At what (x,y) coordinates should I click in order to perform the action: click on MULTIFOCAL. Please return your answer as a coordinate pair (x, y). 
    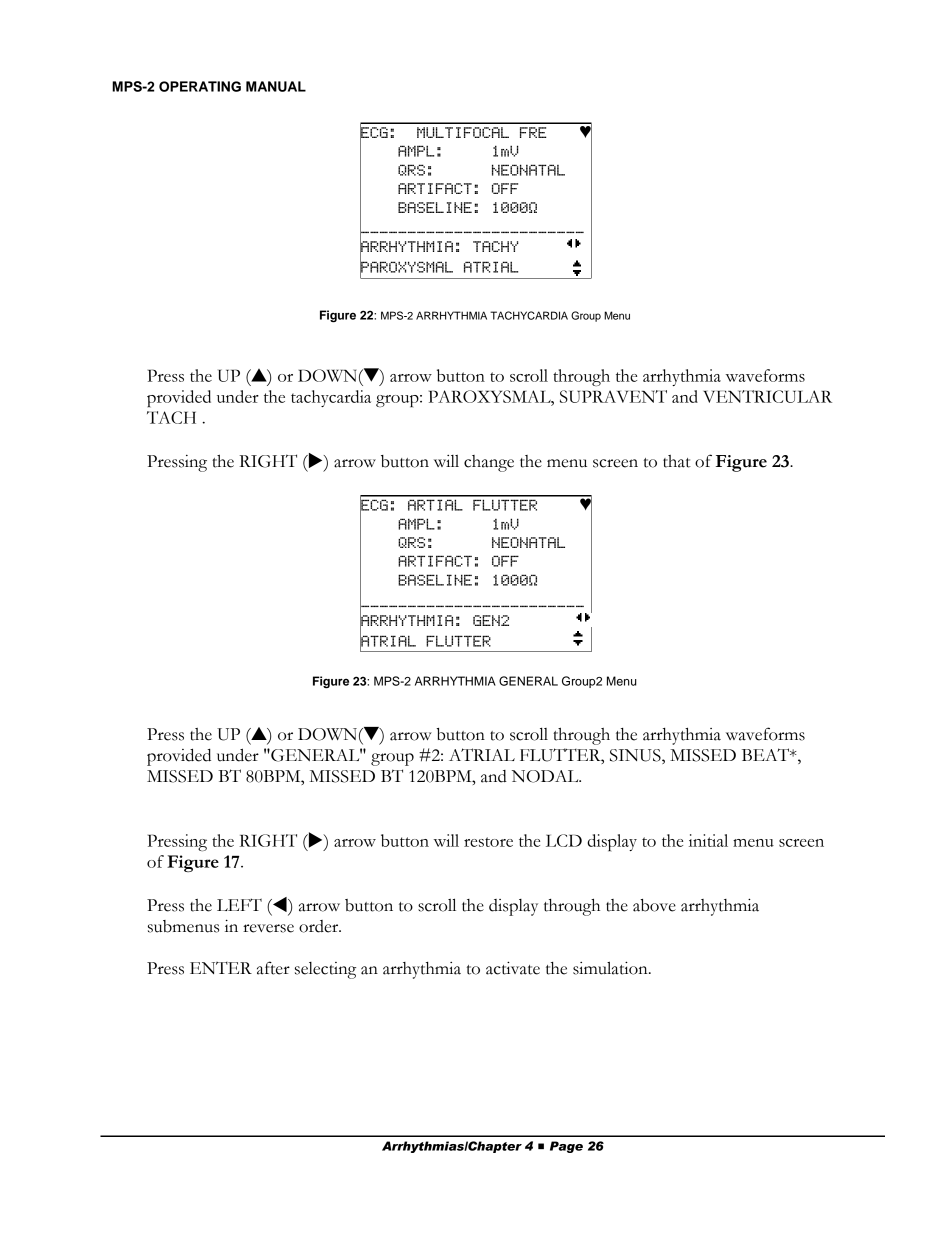
    Looking at the image, I should click on (463, 132).
